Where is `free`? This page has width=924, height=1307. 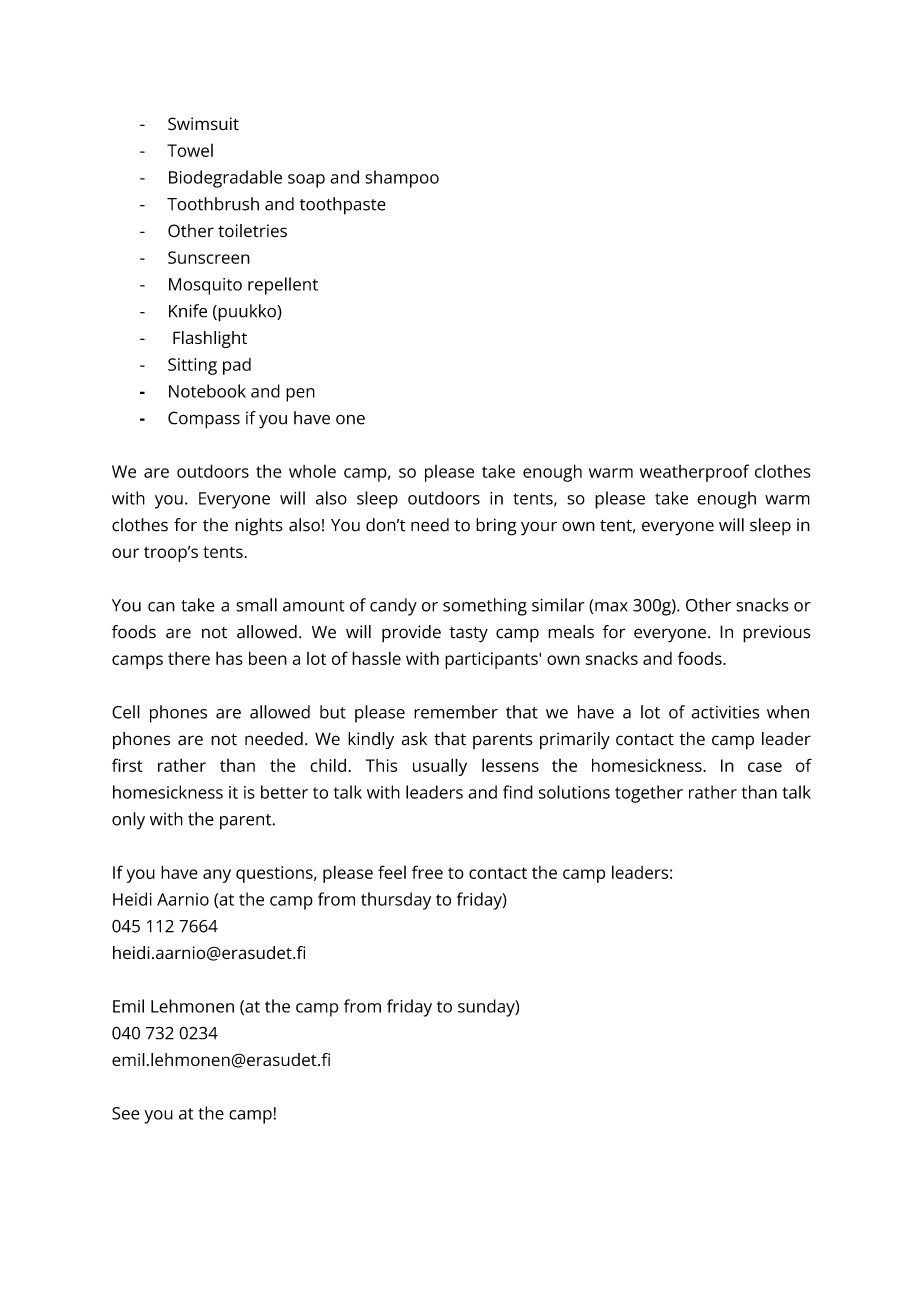
free is located at coordinates (427, 872).
